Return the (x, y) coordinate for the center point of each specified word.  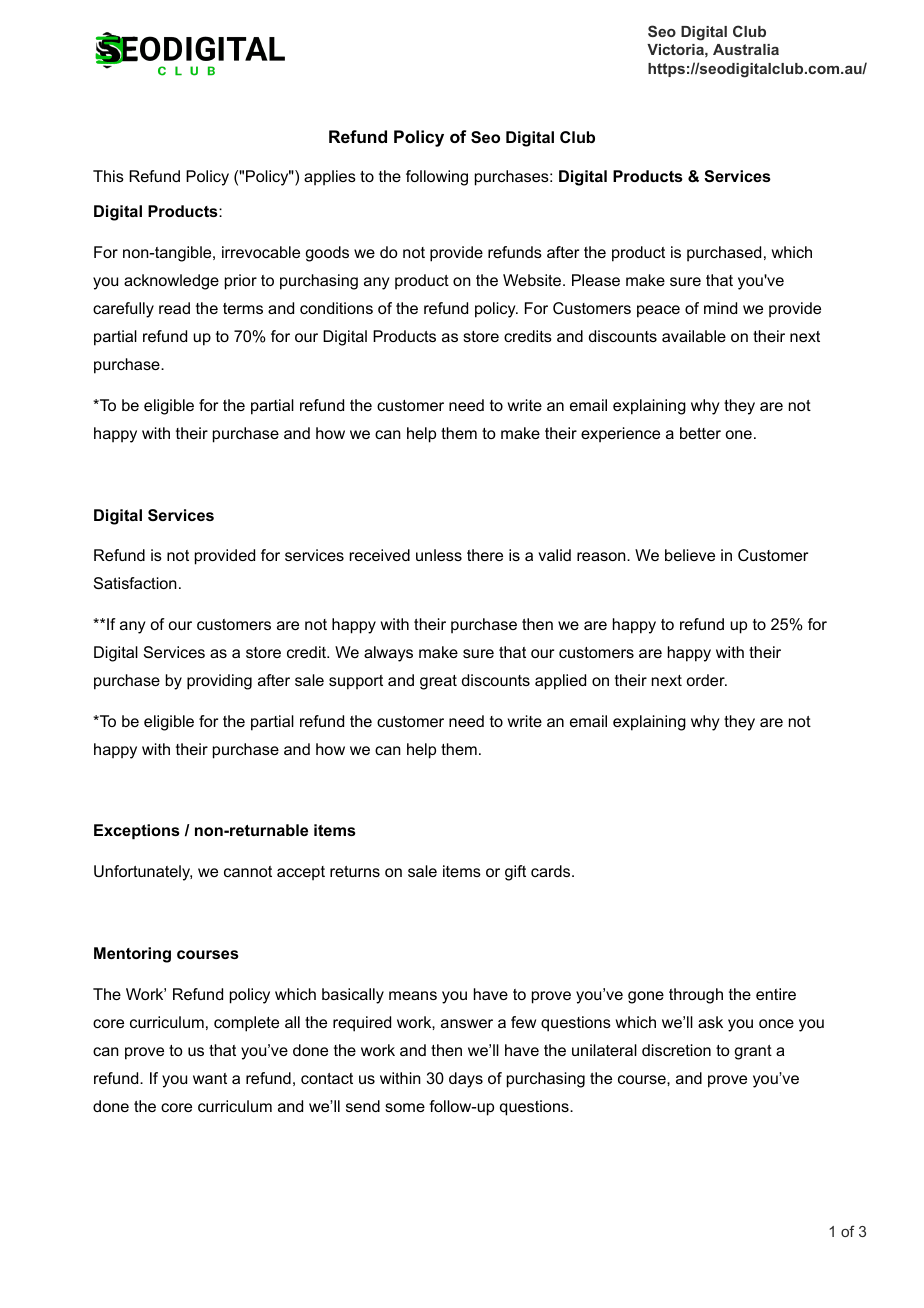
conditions (336, 308)
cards (550, 871)
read (174, 308)
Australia (746, 49)
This (108, 176)
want (210, 1078)
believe (690, 555)
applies (330, 178)
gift (515, 873)
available (694, 336)
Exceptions (137, 832)
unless (439, 555)
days (466, 1080)
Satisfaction (135, 583)
